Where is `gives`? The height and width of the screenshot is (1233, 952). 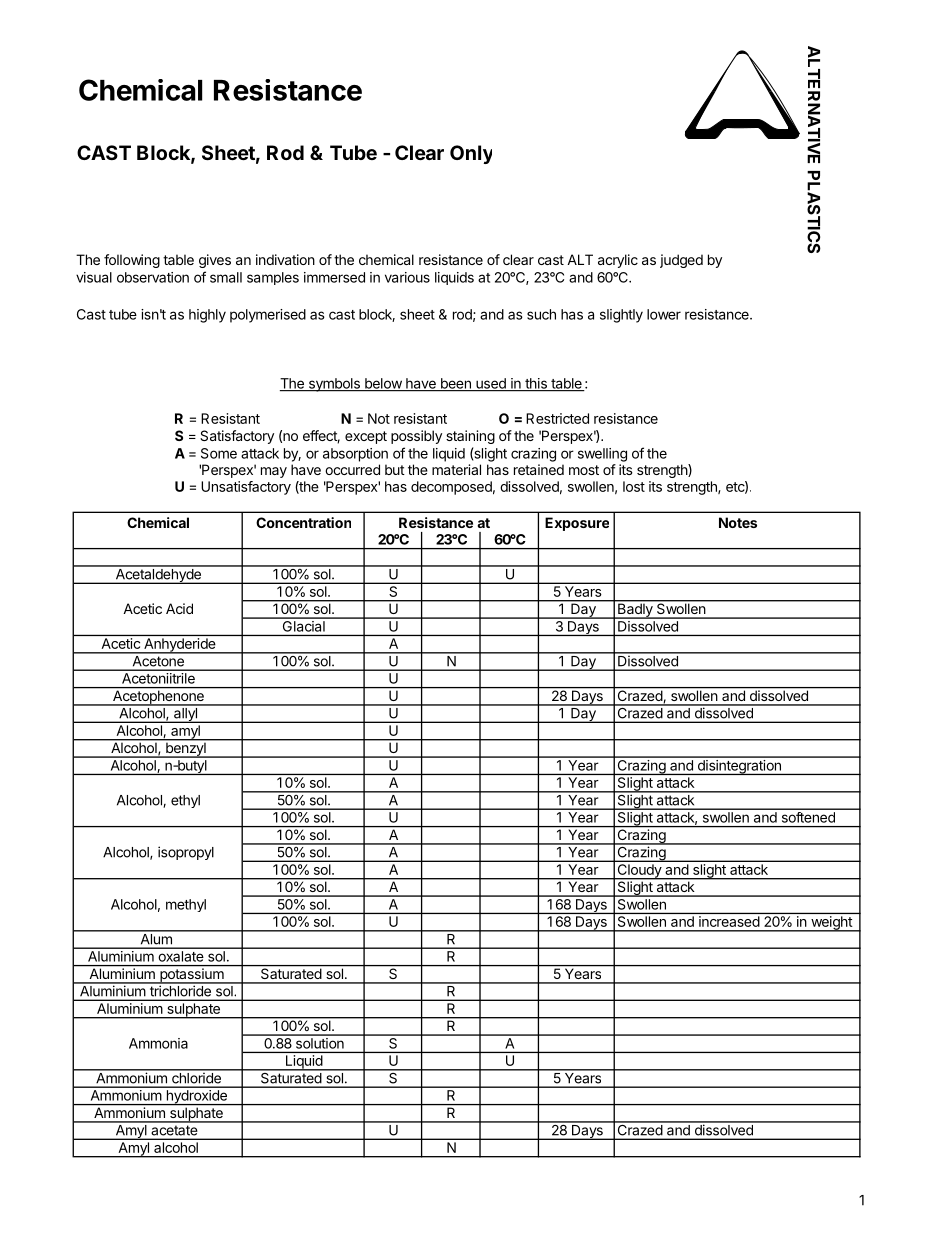
gives is located at coordinates (215, 261).
